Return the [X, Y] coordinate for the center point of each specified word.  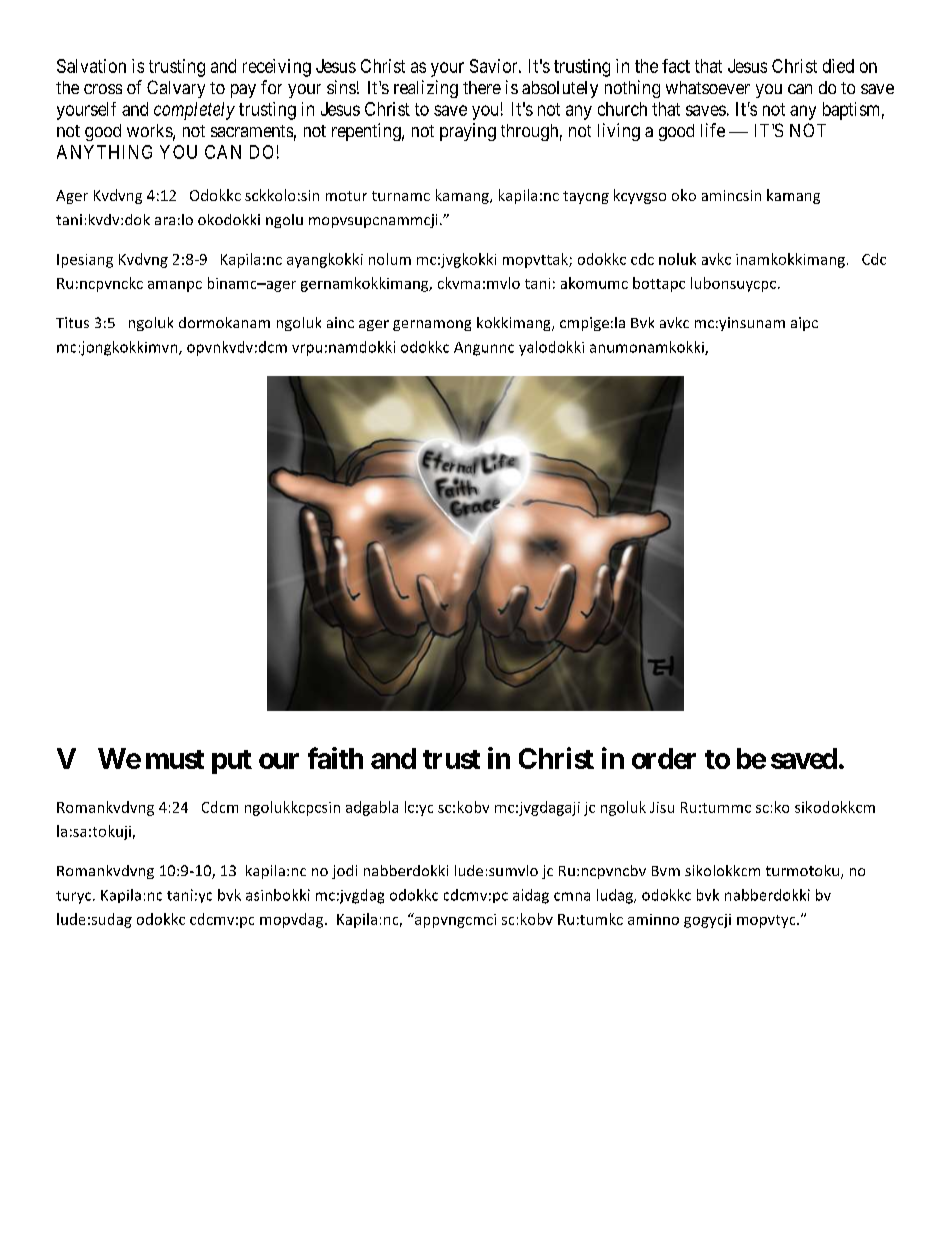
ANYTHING [104, 152]
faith [335, 758]
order [664, 758]
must [175, 759]
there [482, 87]
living [619, 132]
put [232, 762]
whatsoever [708, 87]
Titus [72, 322]
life [713, 130]
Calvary [176, 89]
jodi [344, 872]
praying [468, 132]
